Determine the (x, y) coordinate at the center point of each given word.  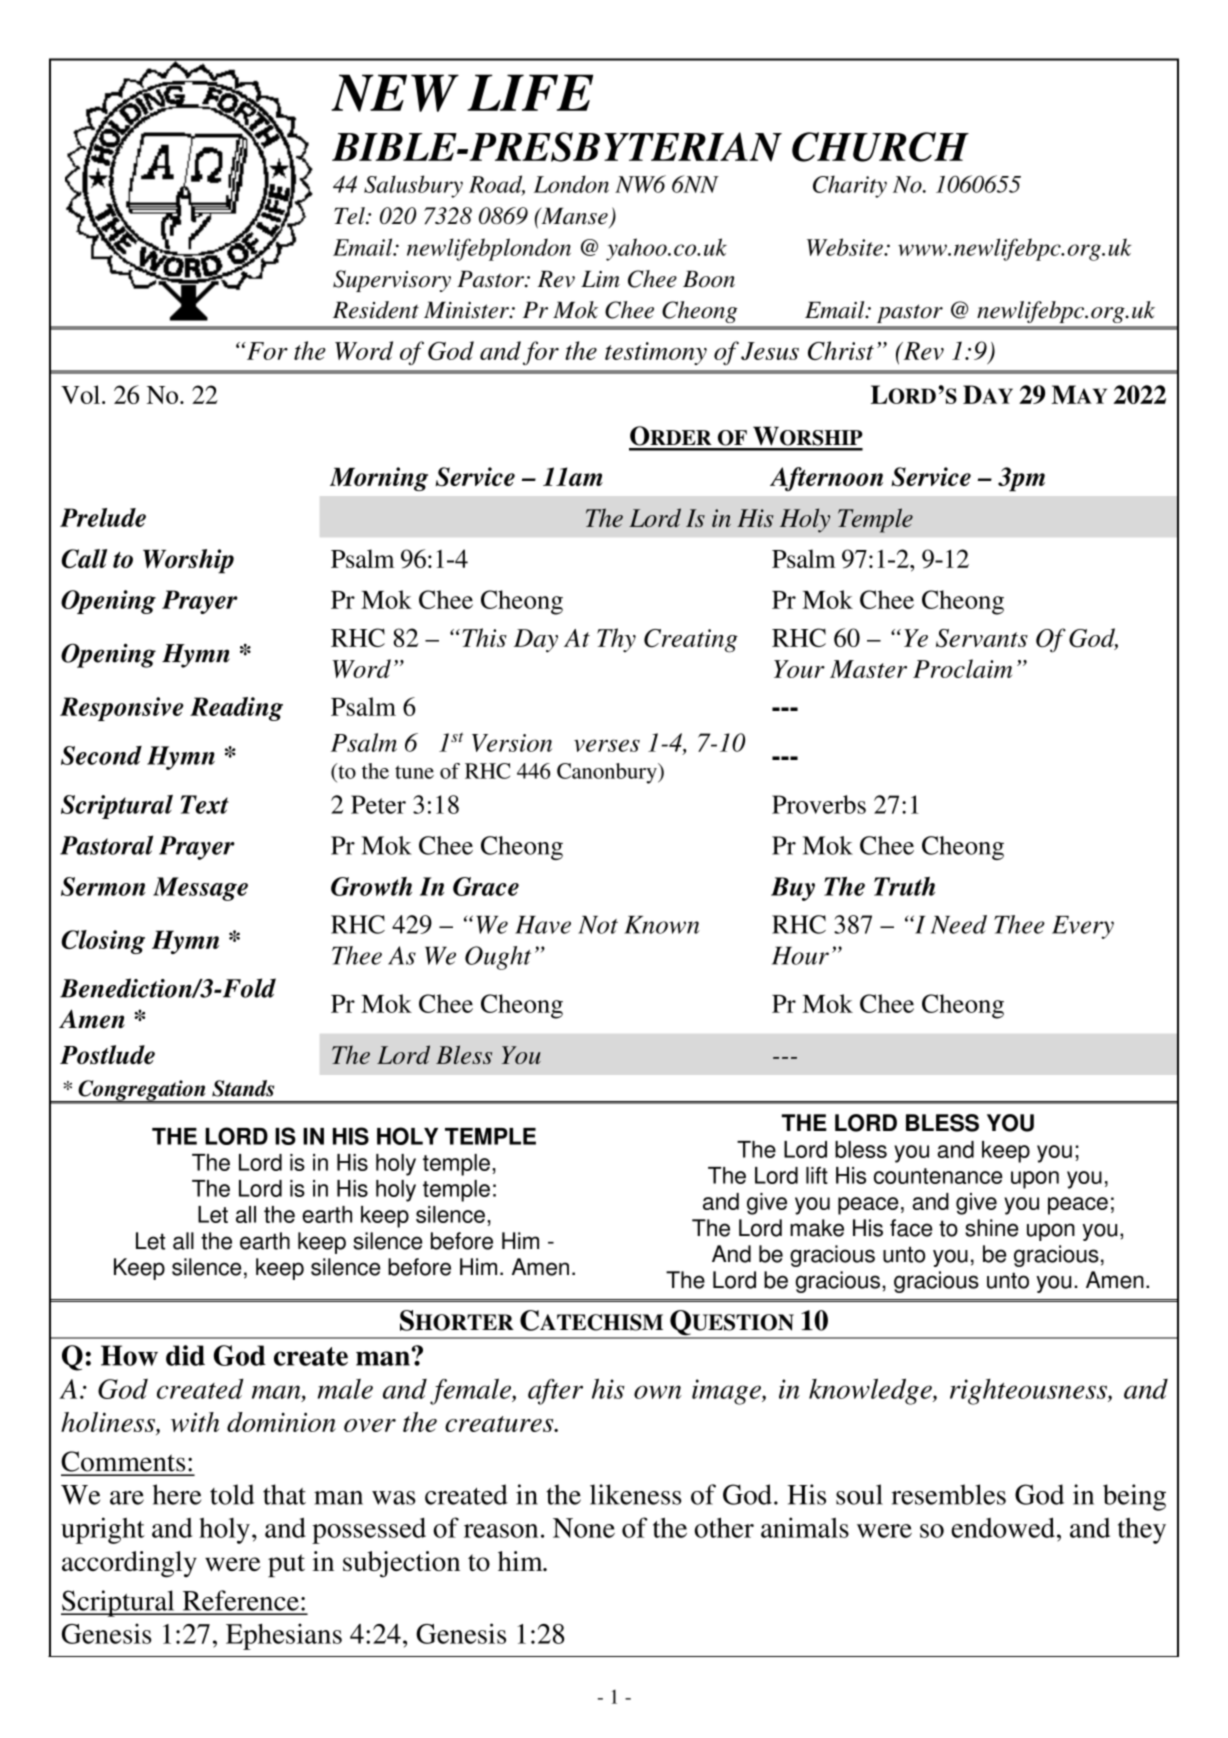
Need (959, 924)
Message (200, 889)
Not (598, 925)
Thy (616, 640)
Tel (350, 216)
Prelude (103, 517)
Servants (982, 638)
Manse (573, 216)
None (584, 1528)
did (185, 1355)
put (286, 1565)
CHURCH (880, 147)
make (817, 1228)
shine (991, 1228)
